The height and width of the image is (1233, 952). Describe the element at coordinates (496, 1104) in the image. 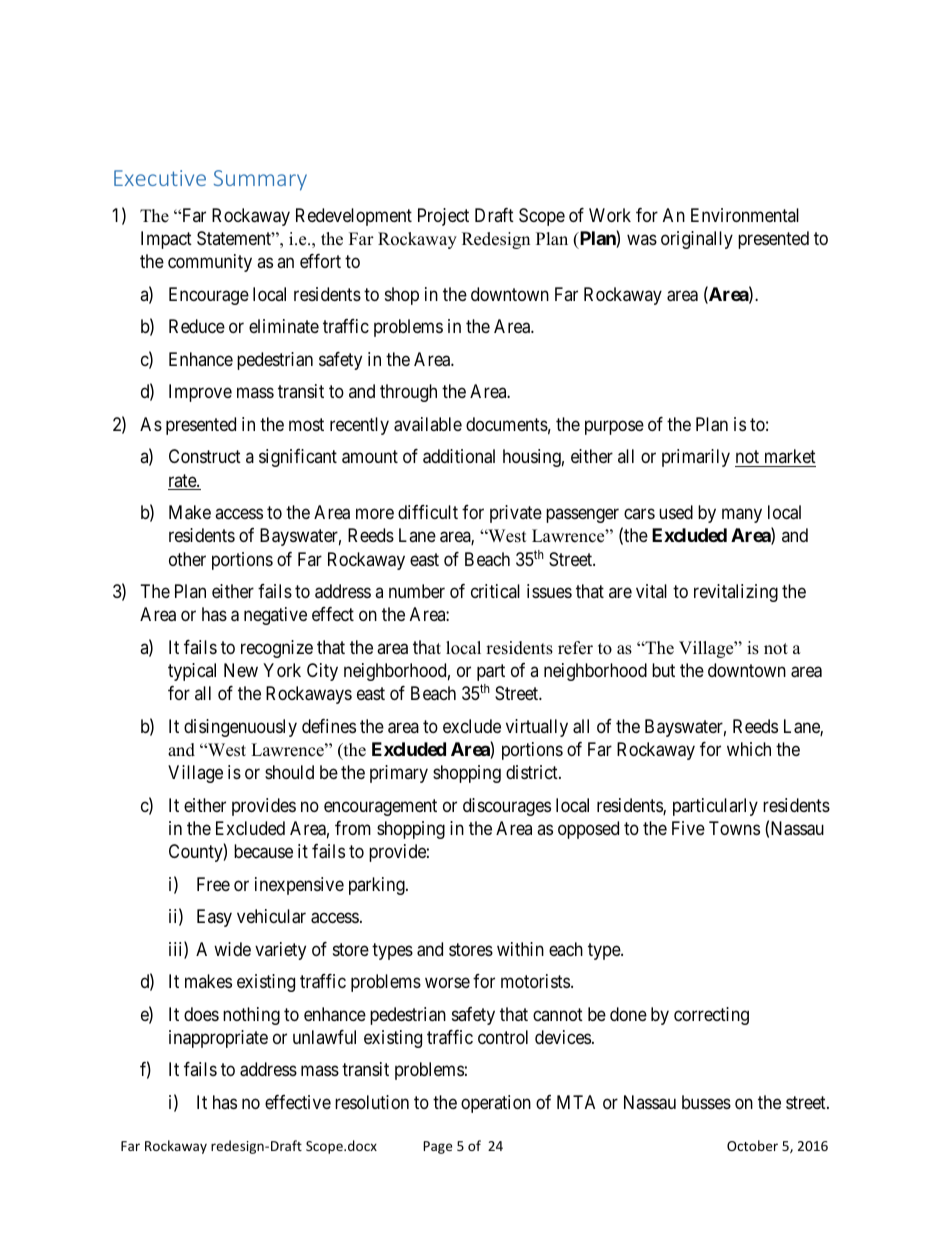

I see `operation` at that location.
